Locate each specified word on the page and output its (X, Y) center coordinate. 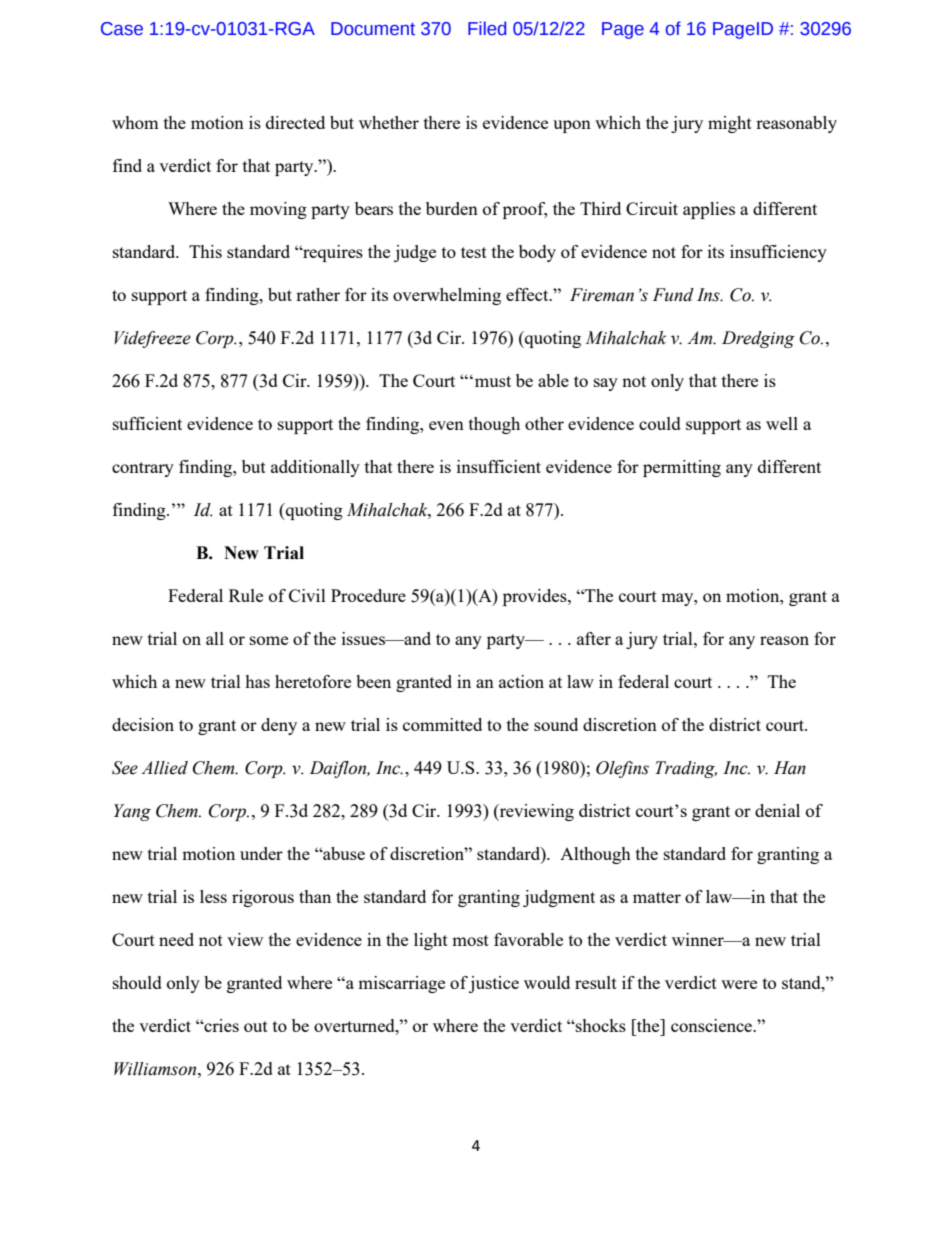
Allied (164, 768)
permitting (682, 468)
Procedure (368, 595)
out (256, 1026)
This (205, 251)
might (730, 124)
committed (442, 724)
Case (122, 29)
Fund (673, 295)
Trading (686, 769)
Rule (246, 595)
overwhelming (447, 296)
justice (494, 984)
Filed (487, 28)
